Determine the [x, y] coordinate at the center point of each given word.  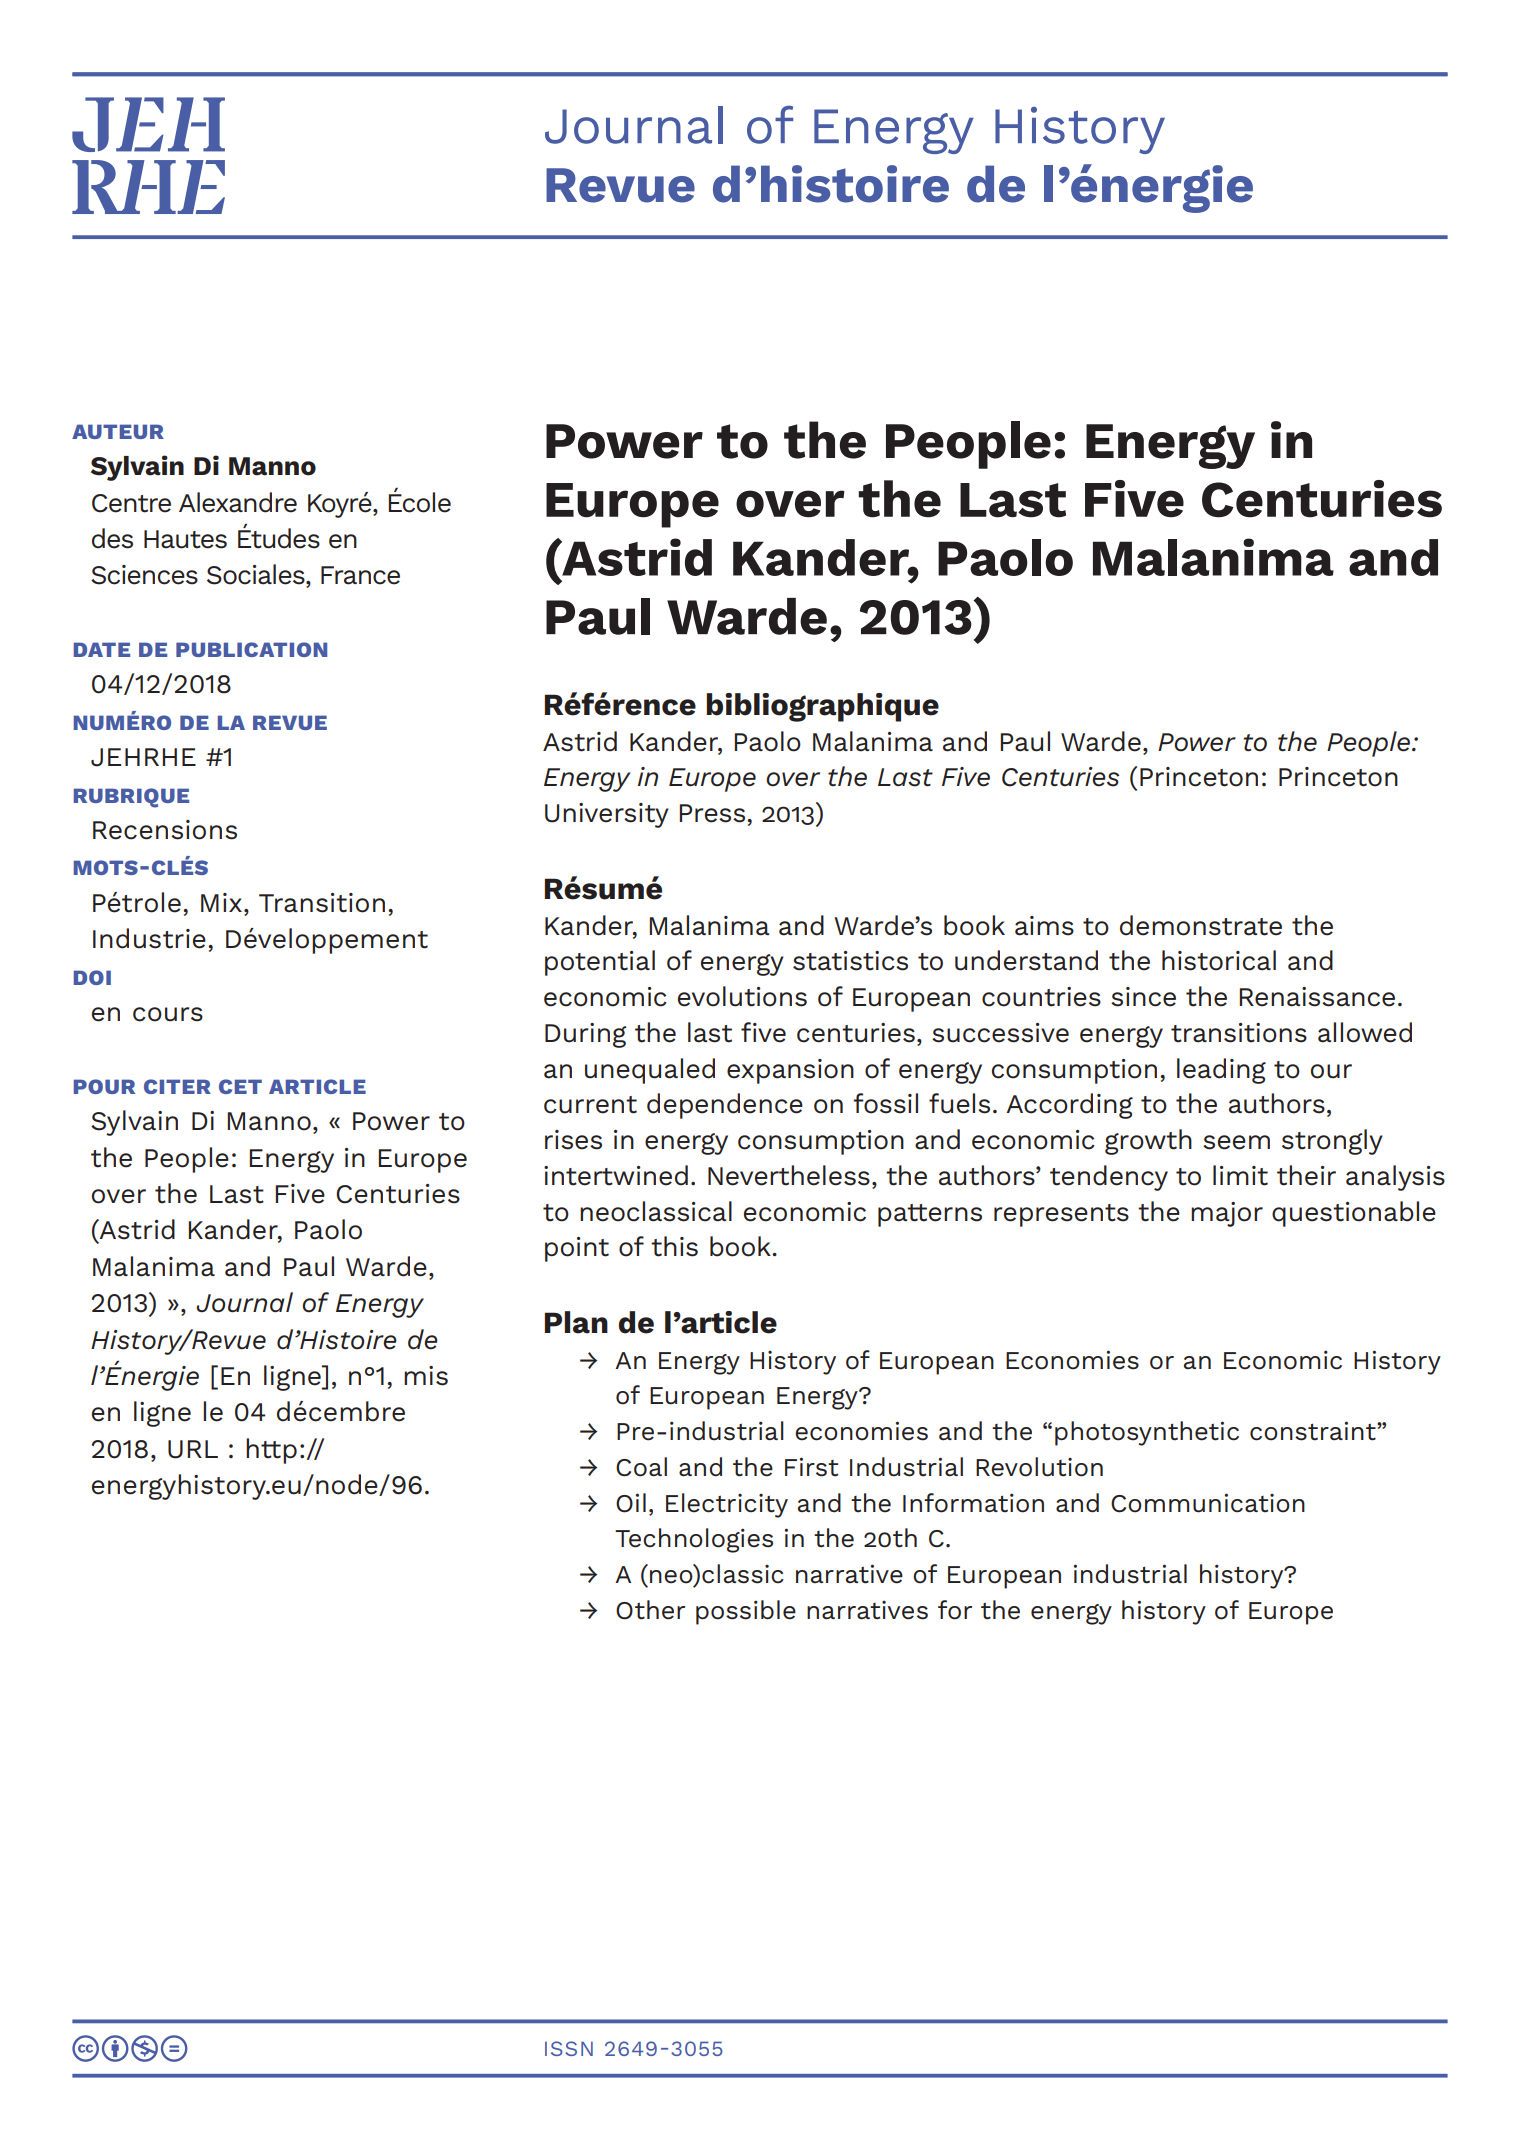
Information [973, 1503]
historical [1219, 960]
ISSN [569, 2048]
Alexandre [238, 502]
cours [168, 1014]
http [271, 1451]
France [360, 575]
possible [746, 1612]
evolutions [742, 996]
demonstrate [1201, 925]
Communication [1208, 1503]
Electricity [727, 1505]
